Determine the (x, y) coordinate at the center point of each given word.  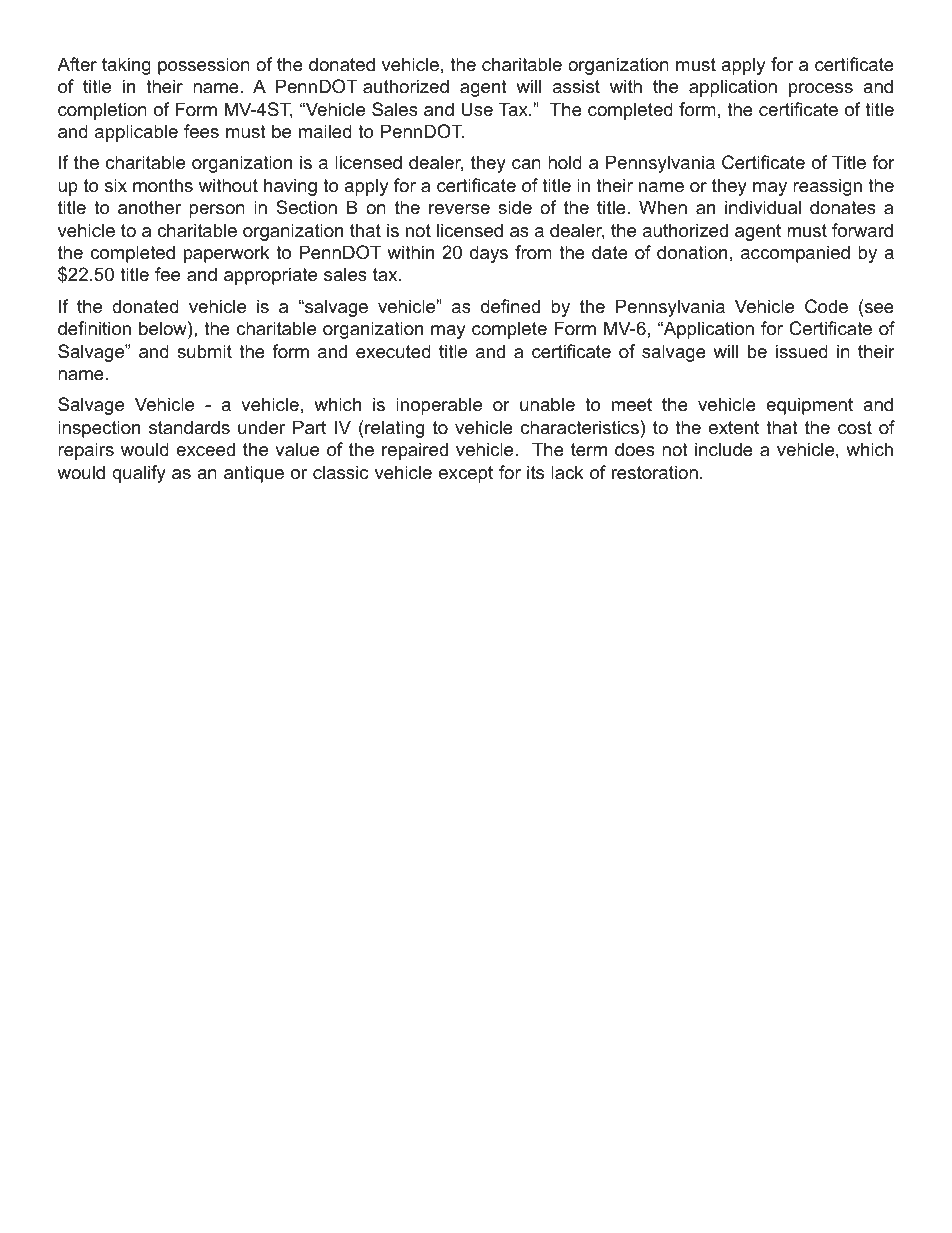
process (821, 90)
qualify (139, 474)
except (466, 474)
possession (204, 66)
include (724, 449)
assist (576, 86)
